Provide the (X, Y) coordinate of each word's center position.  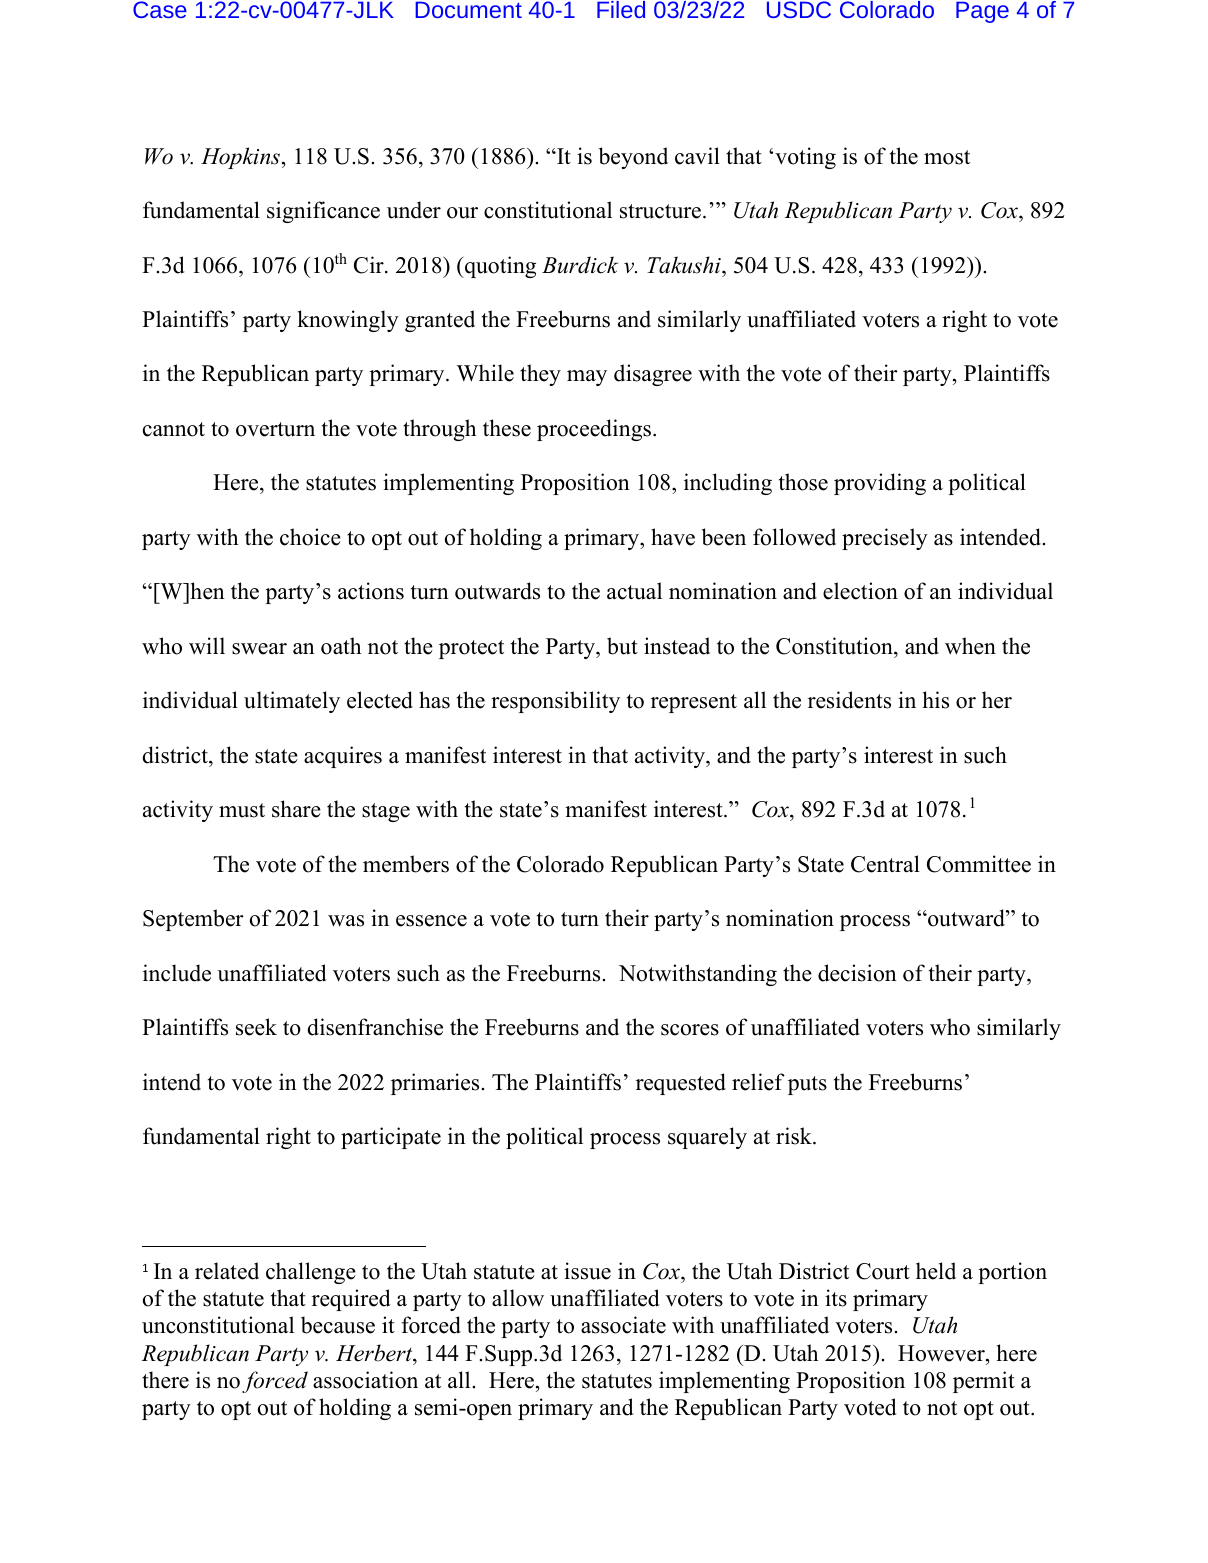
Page (982, 12)
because (338, 1325)
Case (160, 9)
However (942, 1353)
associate (623, 1325)
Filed (621, 9)
